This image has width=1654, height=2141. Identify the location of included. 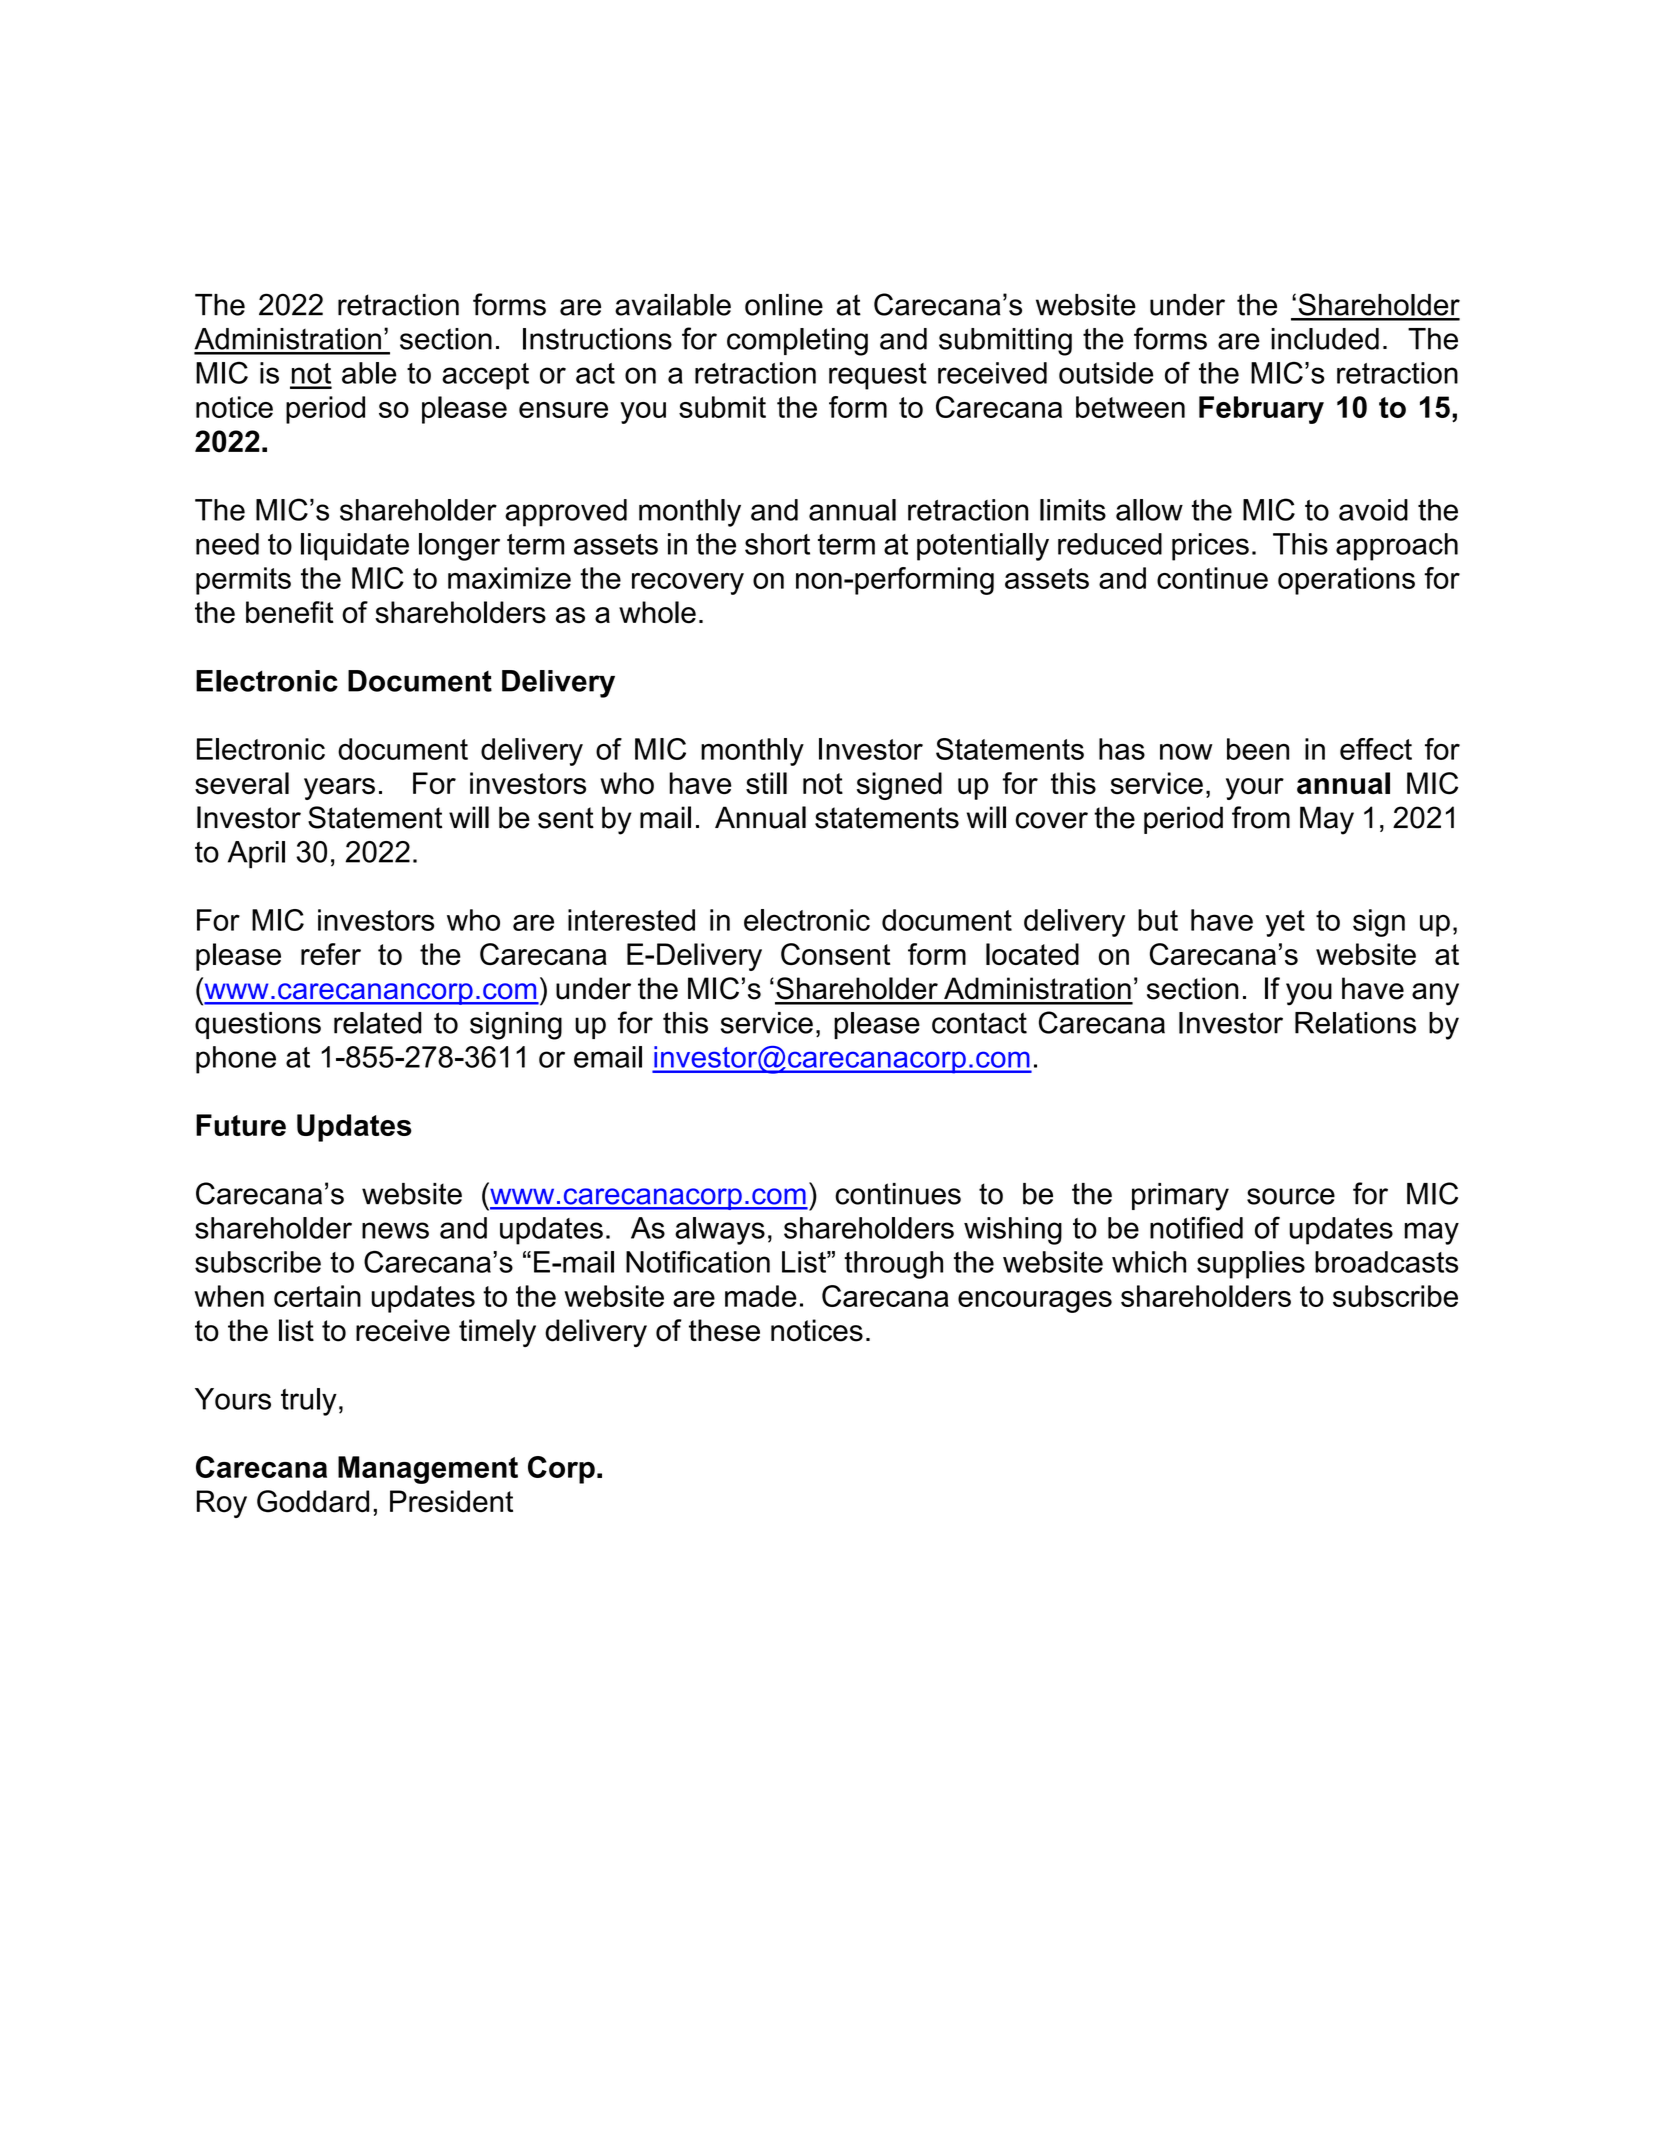
(1325, 339).
